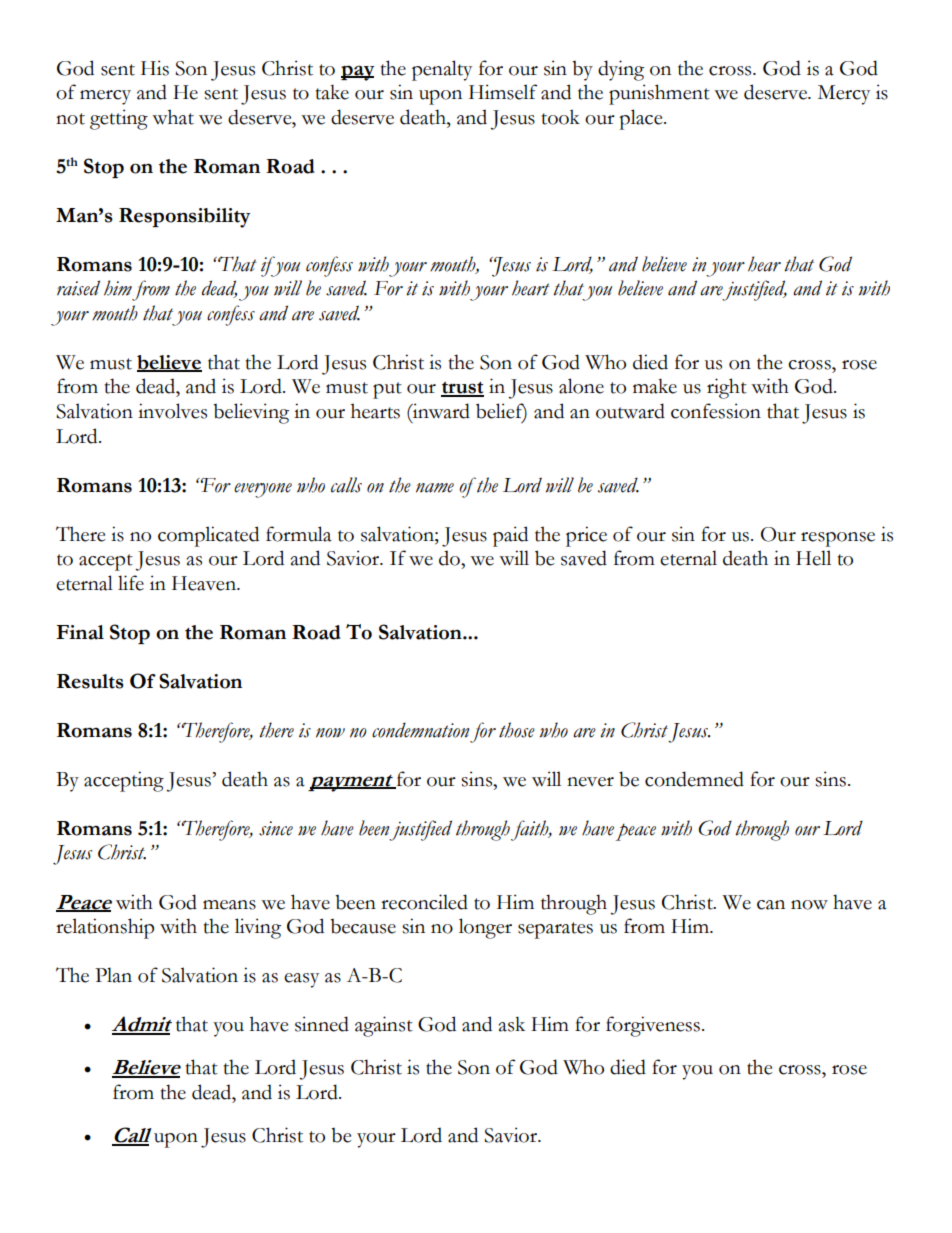 This document has height=1233, width=952. I want to click on punishment, so click(659, 94).
